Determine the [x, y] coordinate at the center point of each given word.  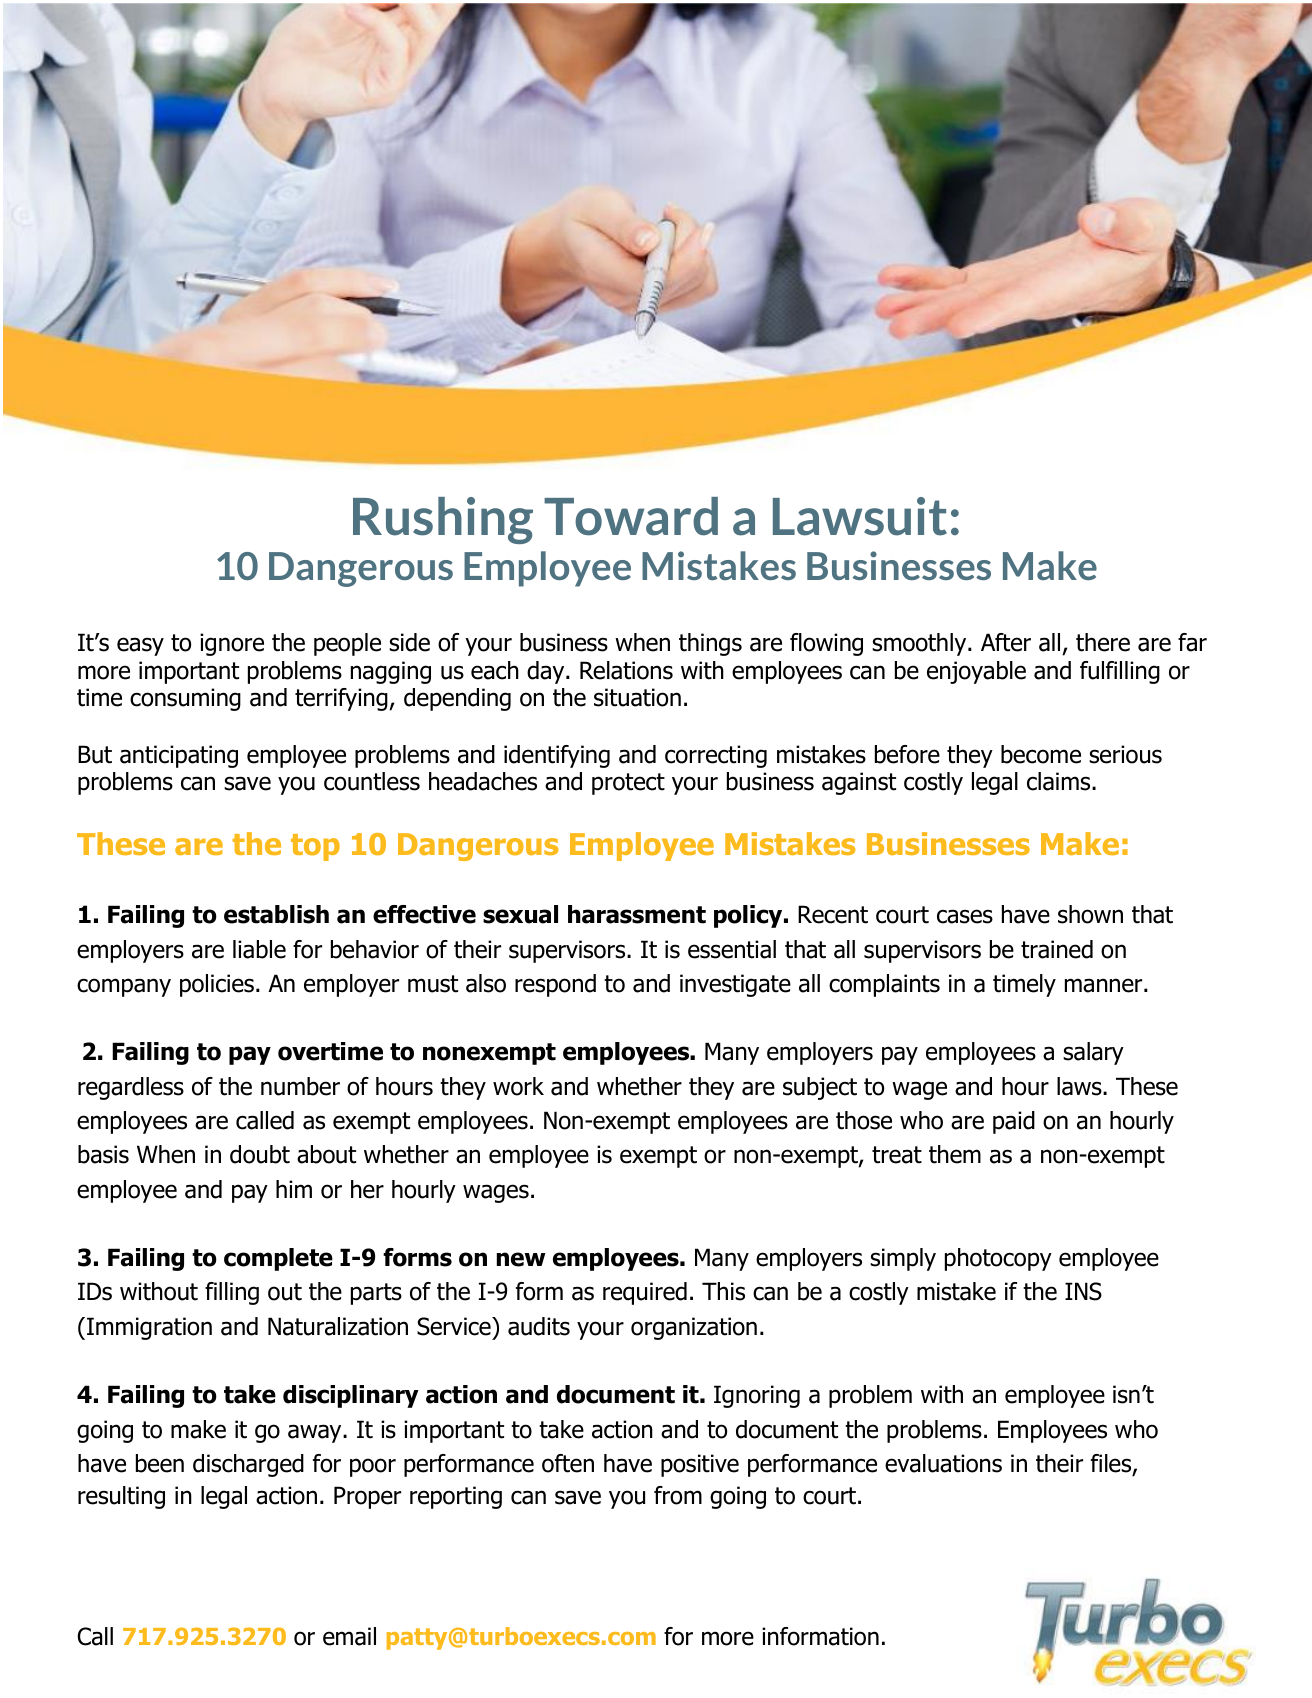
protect [628, 784]
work [518, 1086]
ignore [232, 644]
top [315, 847]
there [1103, 642]
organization [694, 1328]
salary [1093, 1053]
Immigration [149, 1328]
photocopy [998, 1259]
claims [1060, 781]
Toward [631, 516]
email [349, 1636]
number [300, 1086]
